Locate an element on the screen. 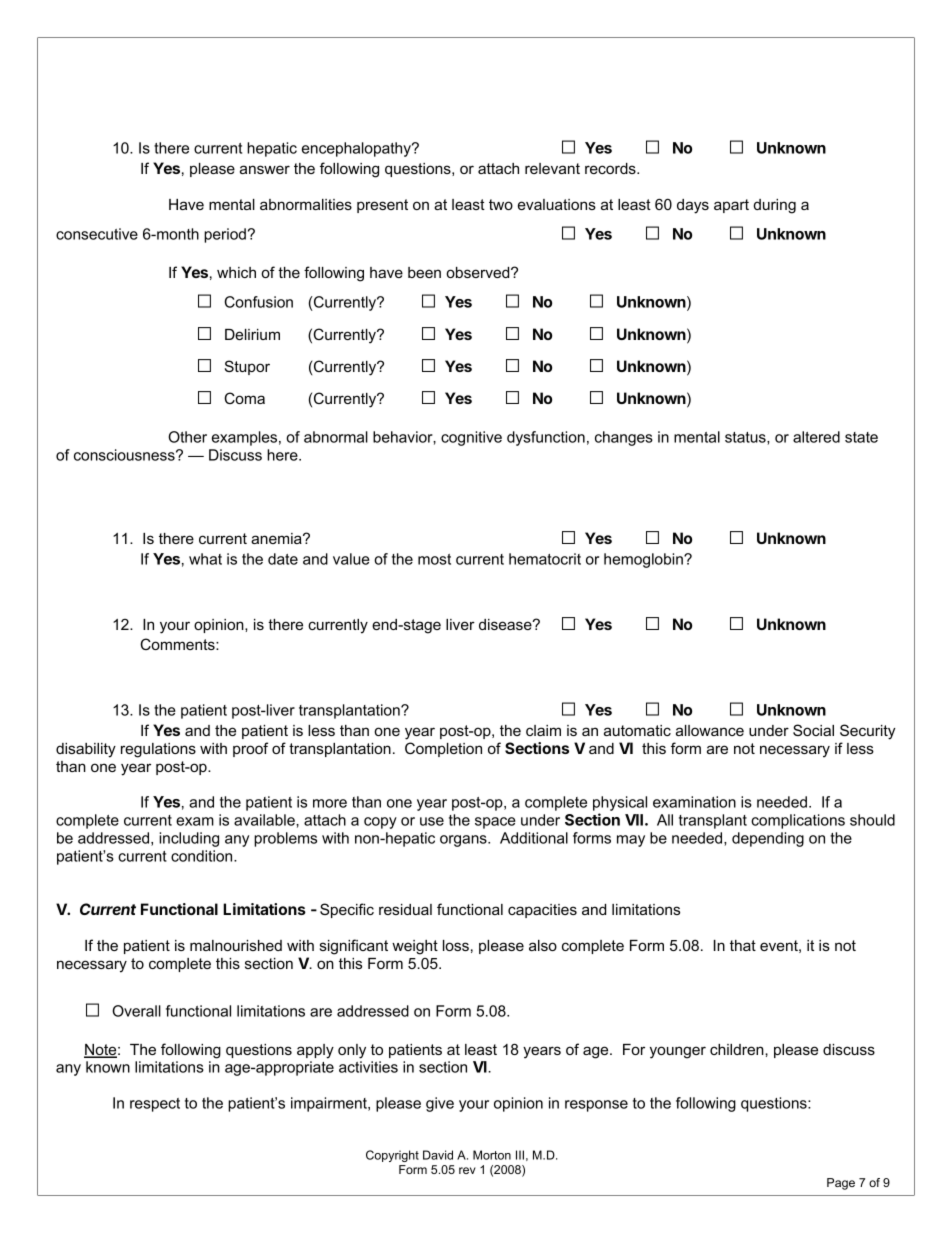  malnourished is located at coordinates (236, 945).
